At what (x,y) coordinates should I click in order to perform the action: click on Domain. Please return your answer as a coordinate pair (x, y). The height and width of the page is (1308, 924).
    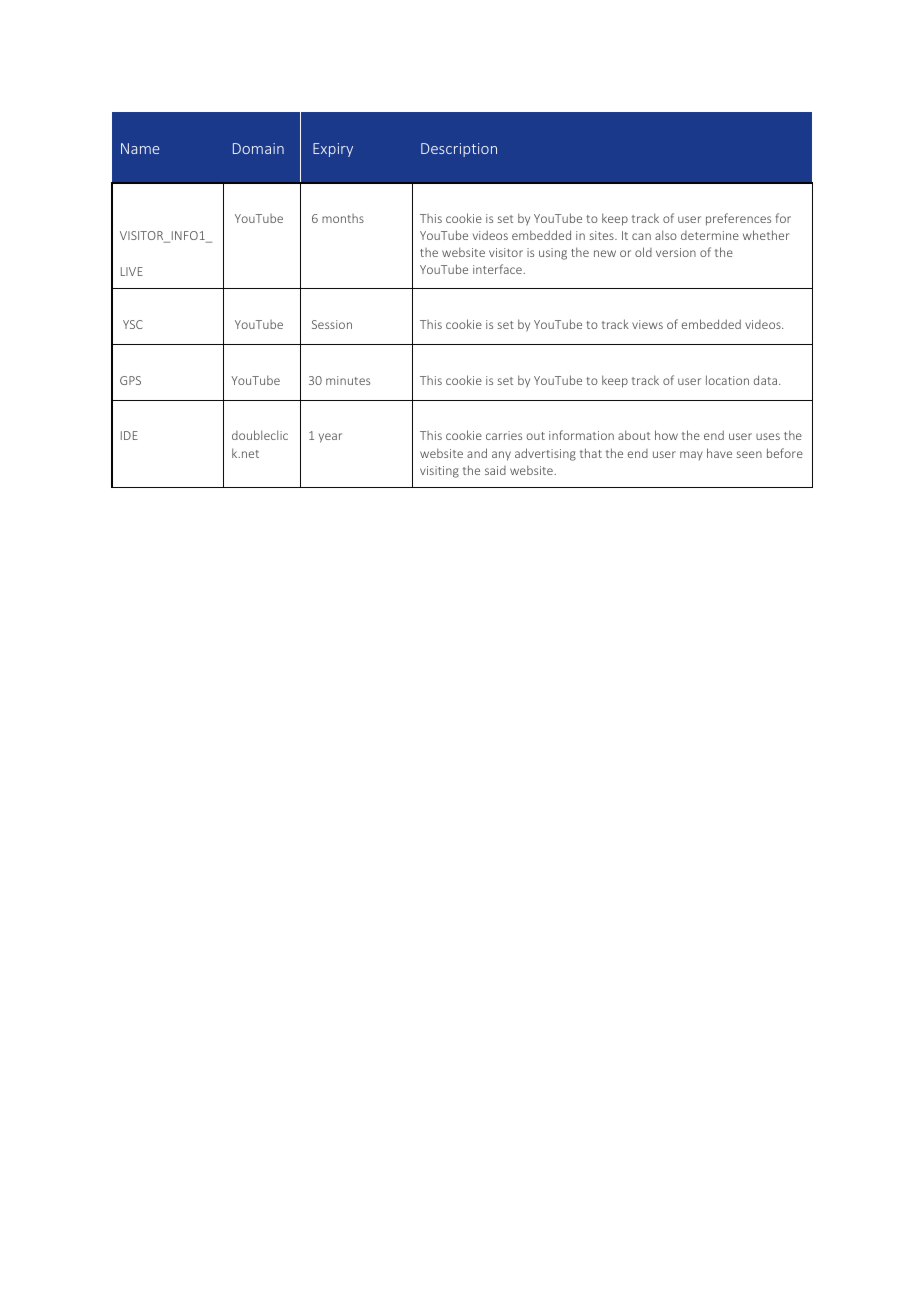
    Looking at the image, I should click on (258, 148).
